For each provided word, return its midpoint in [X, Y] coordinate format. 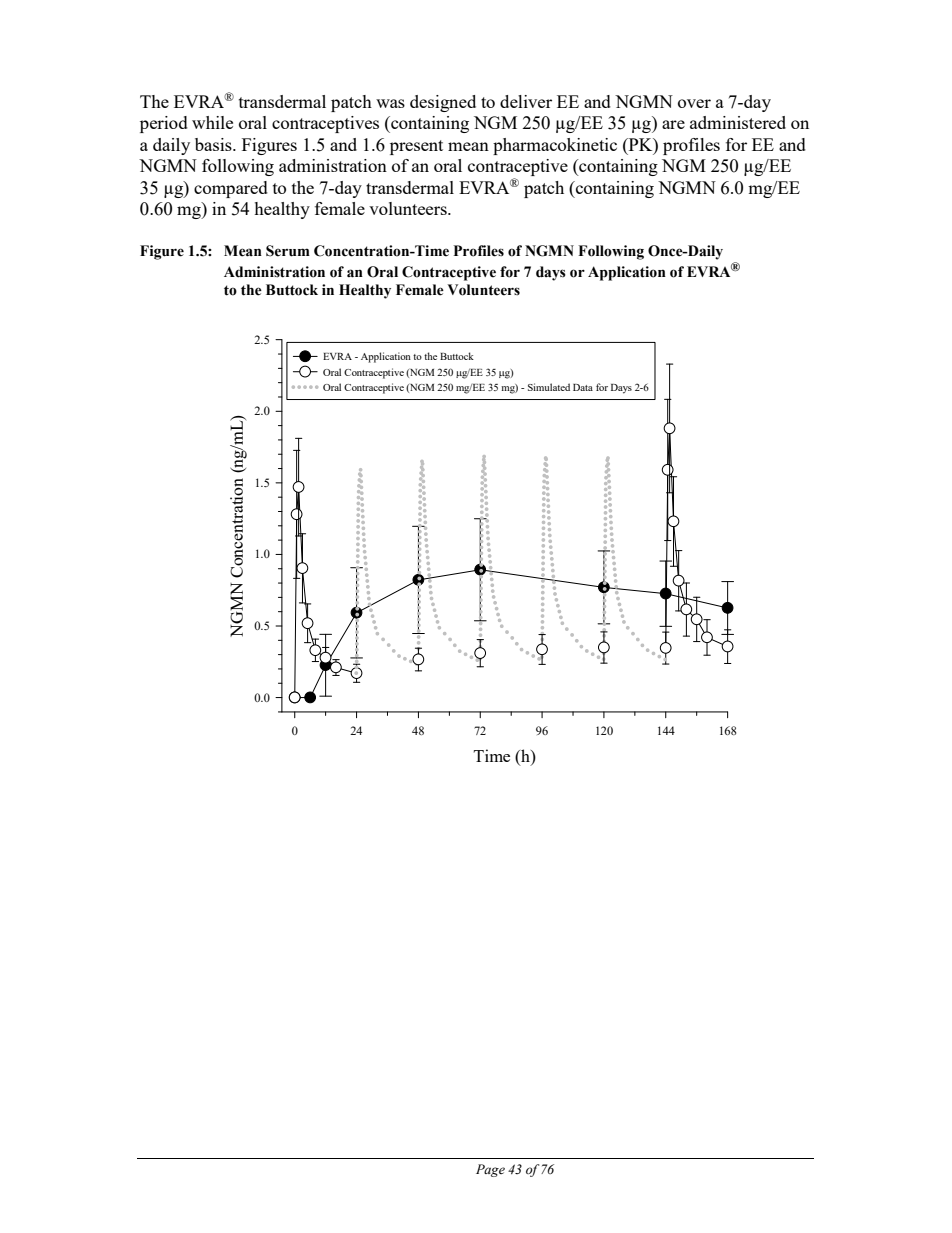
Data [583, 387]
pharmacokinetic [555, 146]
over [694, 103]
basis [214, 144]
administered [738, 122]
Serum [288, 251]
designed [443, 103]
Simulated [549, 387]
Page [490, 1170]
